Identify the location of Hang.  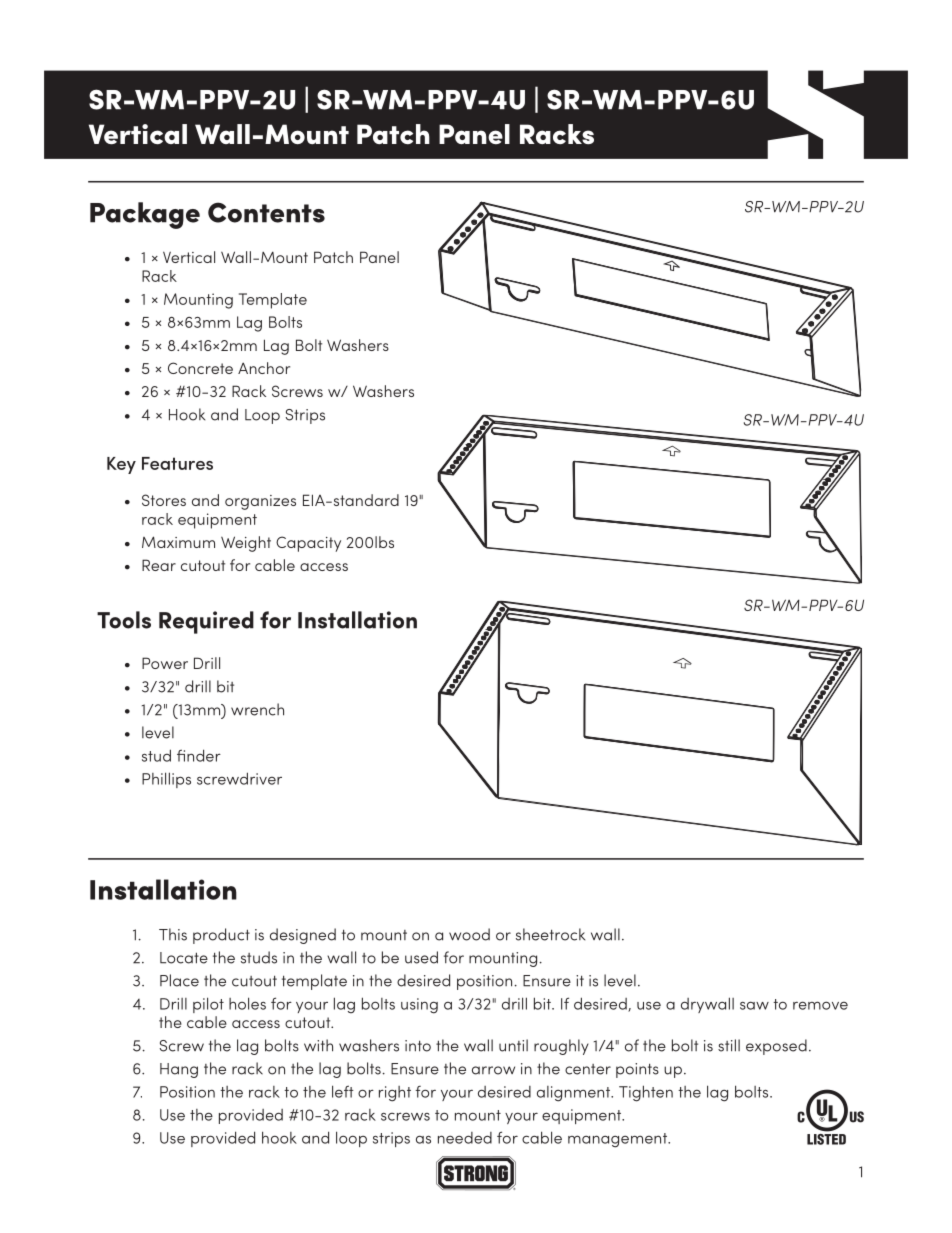
(179, 1070).
